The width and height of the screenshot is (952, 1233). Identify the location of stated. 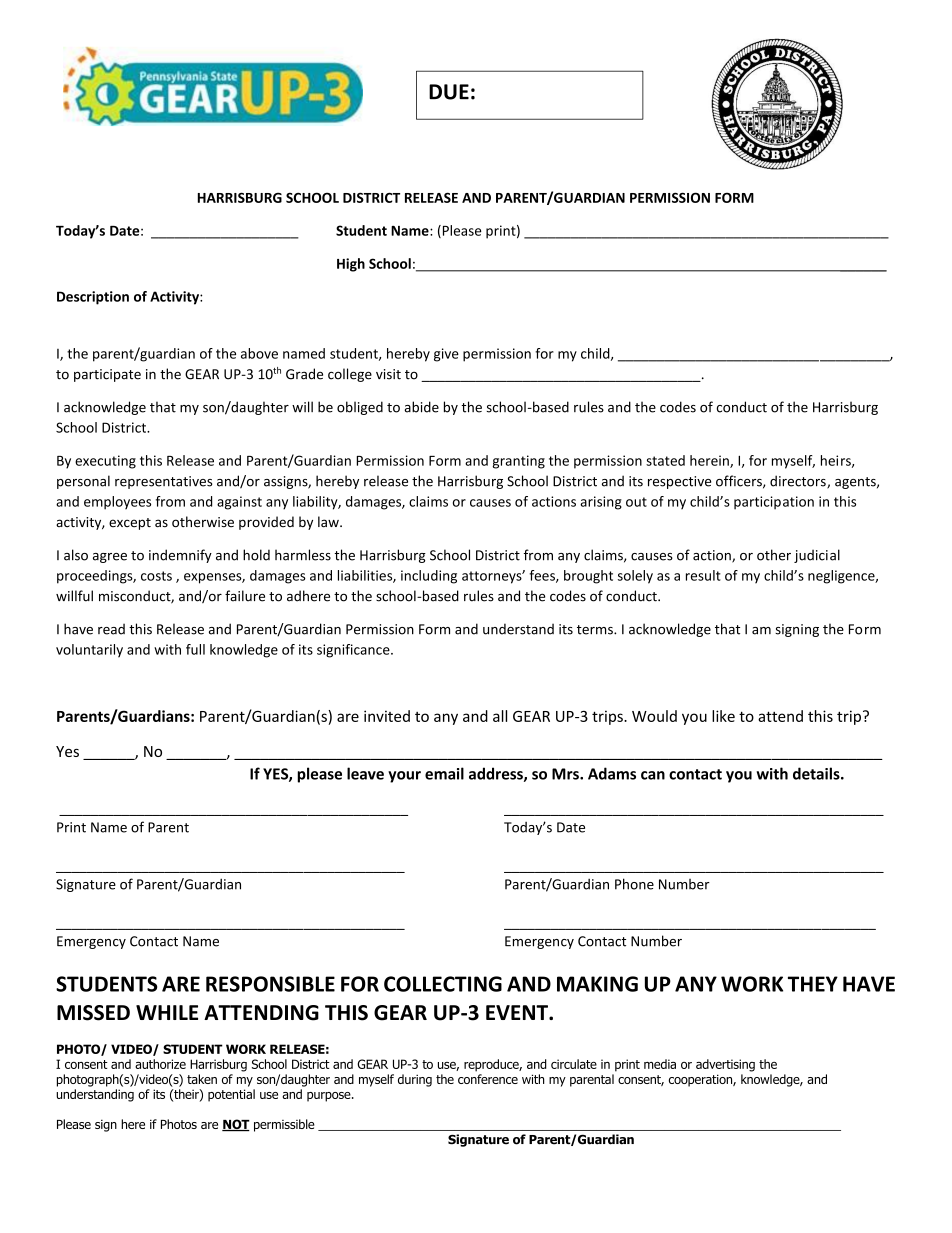
(665, 460).
